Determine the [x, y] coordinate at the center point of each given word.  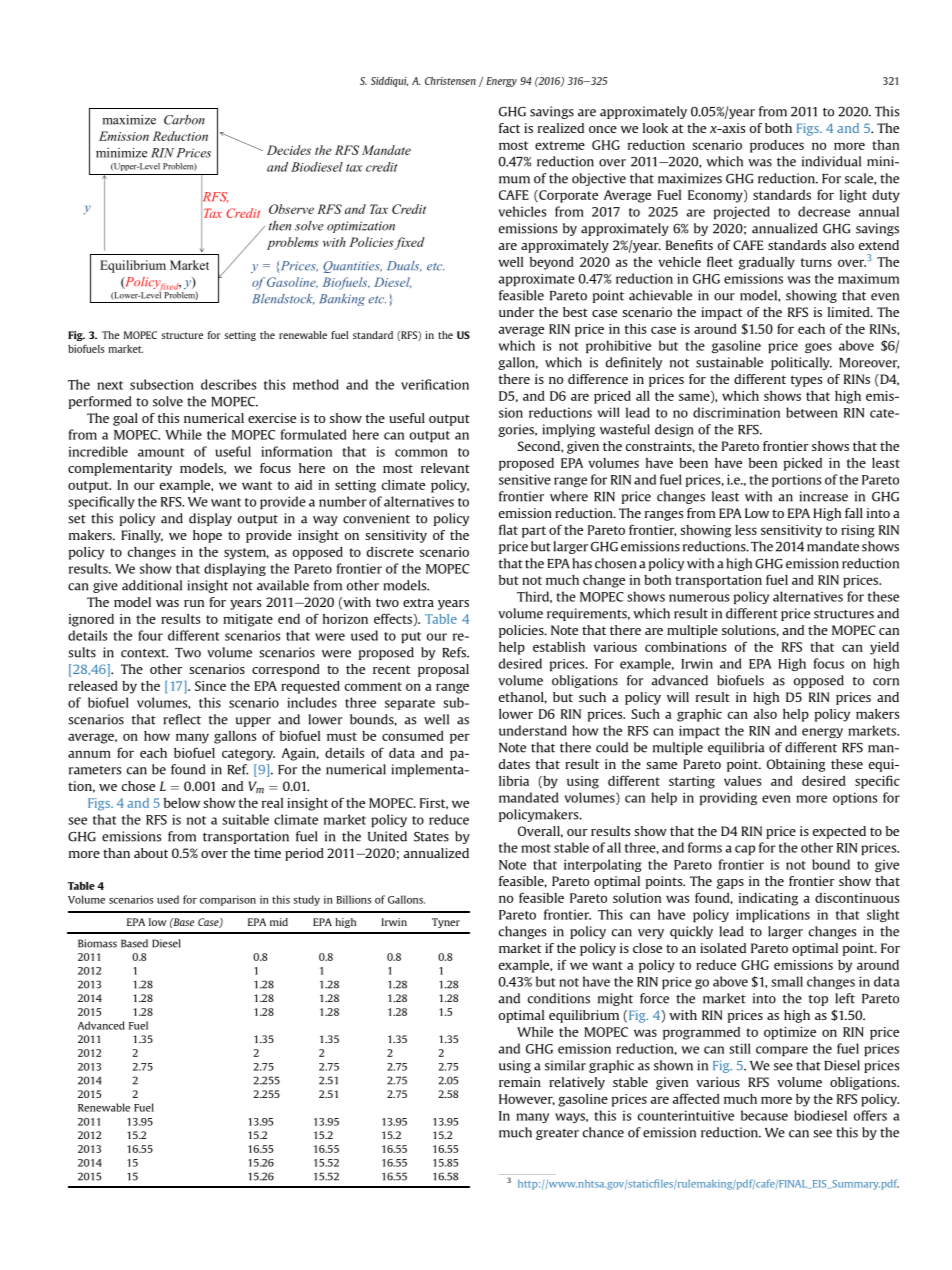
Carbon [184, 120]
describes [228, 384]
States [431, 836]
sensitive [525, 479]
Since [210, 686]
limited [850, 312]
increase [824, 496]
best [575, 312]
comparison [228, 900]
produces [777, 146]
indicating [768, 899]
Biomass [97, 943]
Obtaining [796, 765]
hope [207, 536]
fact [509, 128]
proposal [443, 670]
